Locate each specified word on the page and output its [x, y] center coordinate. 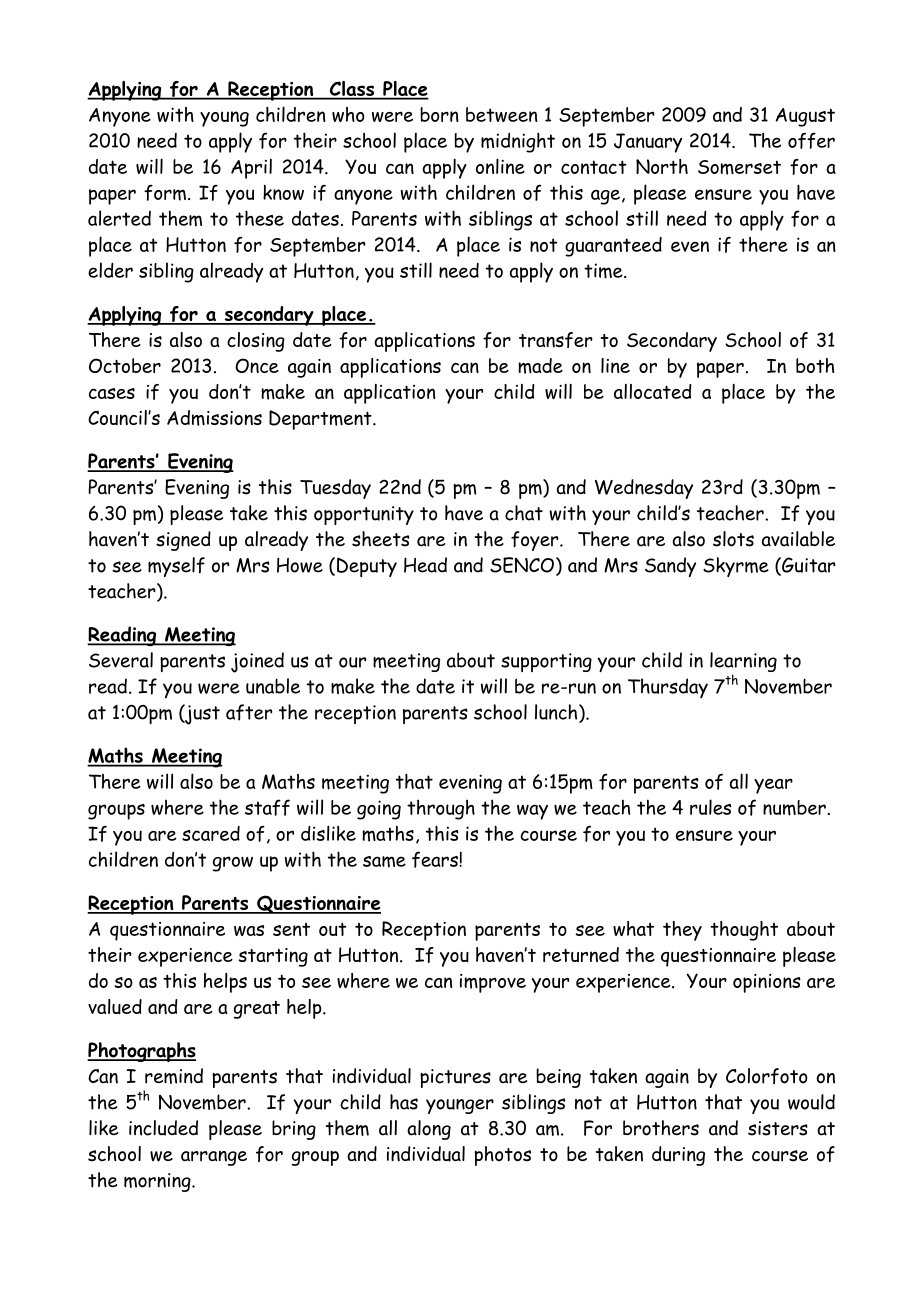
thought [744, 931]
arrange [214, 1158]
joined [257, 662]
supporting [546, 662]
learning [743, 663]
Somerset [739, 167]
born [439, 114]
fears [436, 859]
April [251, 169]
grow [233, 864]
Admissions [214, 418]
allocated [653, 391]
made [540, 366]
